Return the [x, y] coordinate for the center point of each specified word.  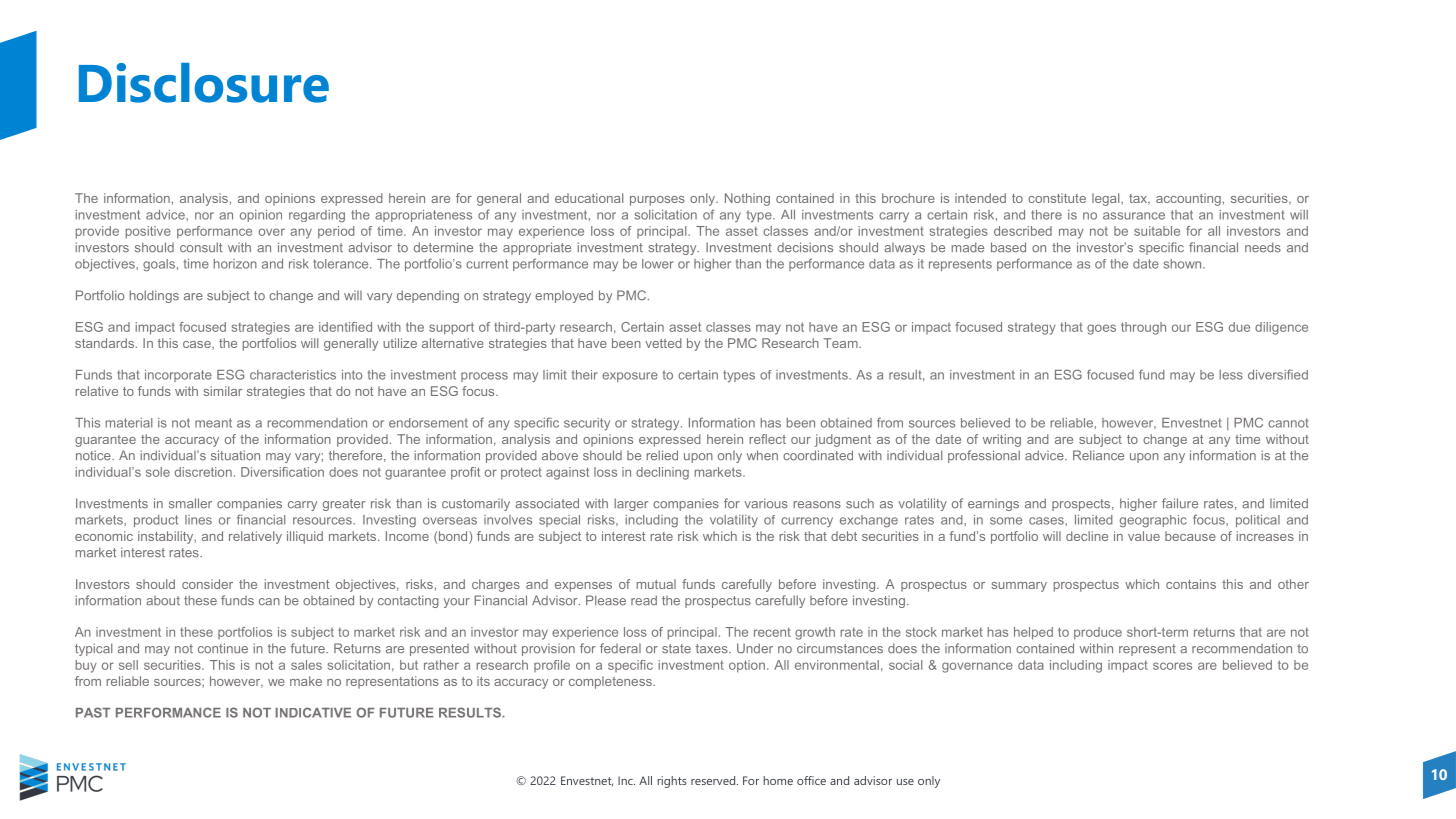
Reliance [1098, 455]
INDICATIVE [313, 712]
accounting [1188, 199]
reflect [767, 439]
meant [213, 423]
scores [1172, 666]
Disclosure [204, 83]
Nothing [747, 199]
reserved [714, 780]
